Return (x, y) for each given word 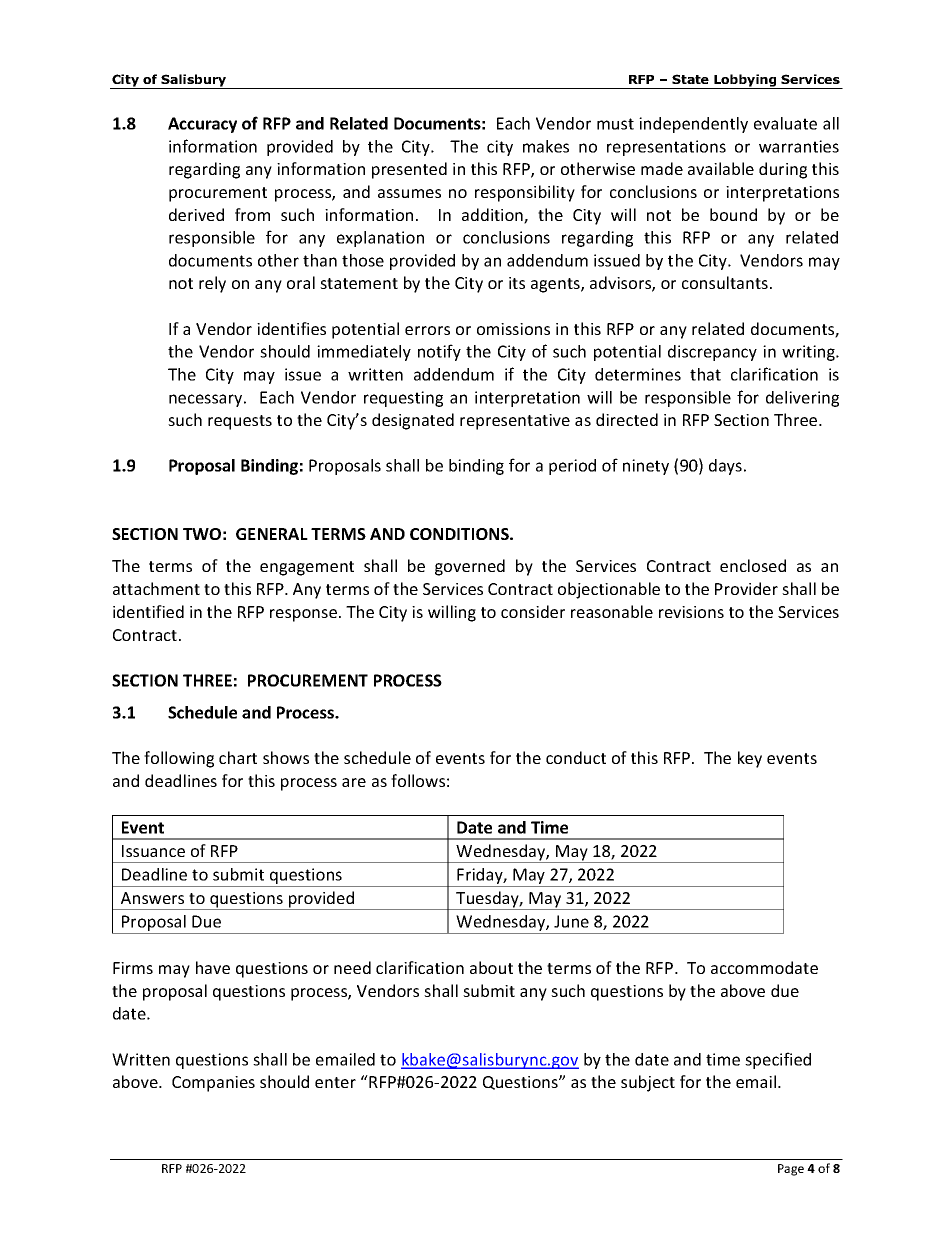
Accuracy (202, 125)
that (705, 374)
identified (148, 611)
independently (693, 125)
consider (533, 611)
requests (240, 422)
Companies (213, 1084)
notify (439, 352)
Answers (152, 898)
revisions (691, 612)
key (750, 759)
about (491, 967)
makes (546, 146)
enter (335, 1082)
